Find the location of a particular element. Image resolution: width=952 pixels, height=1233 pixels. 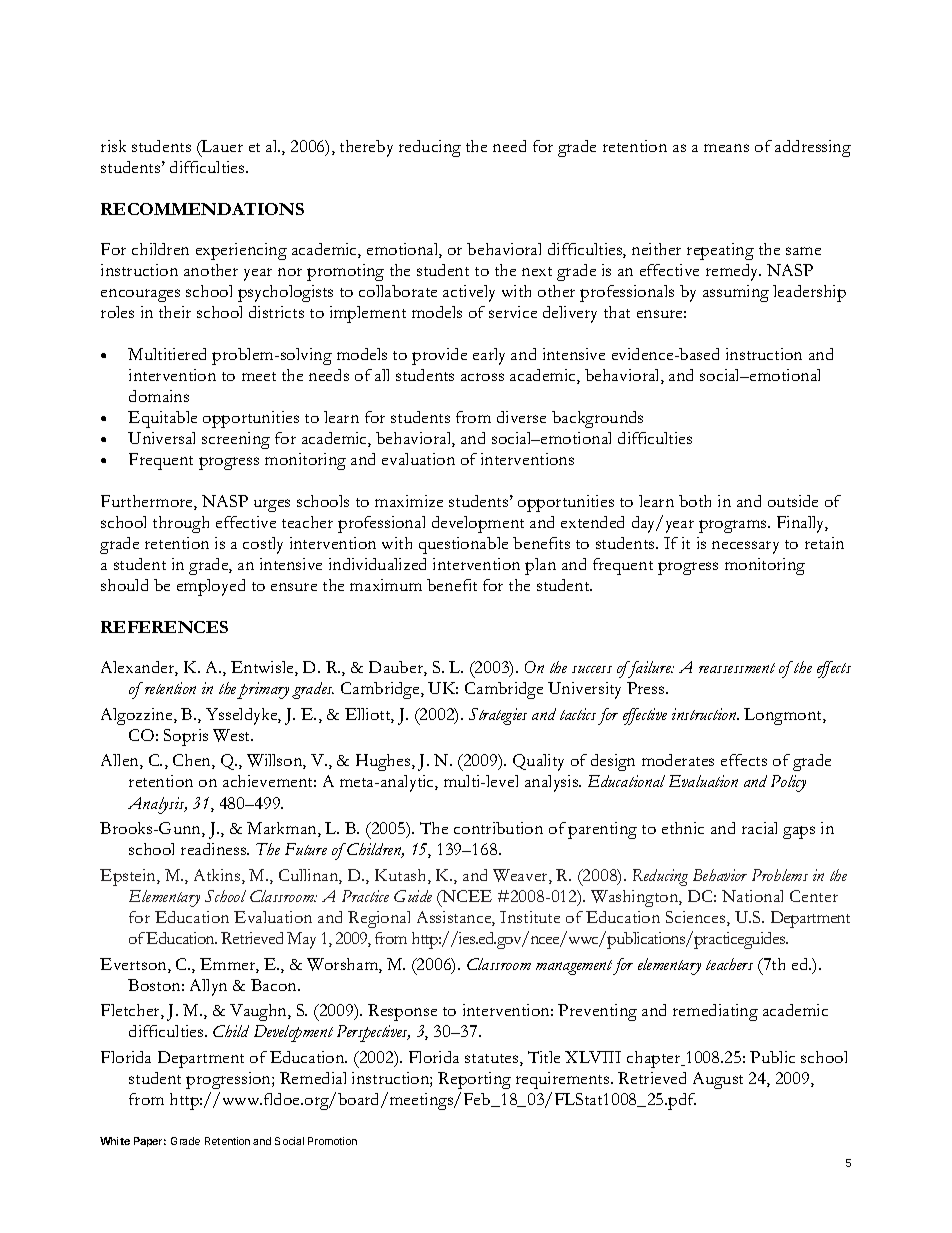

maximize is located at coordinates (409, 501).
